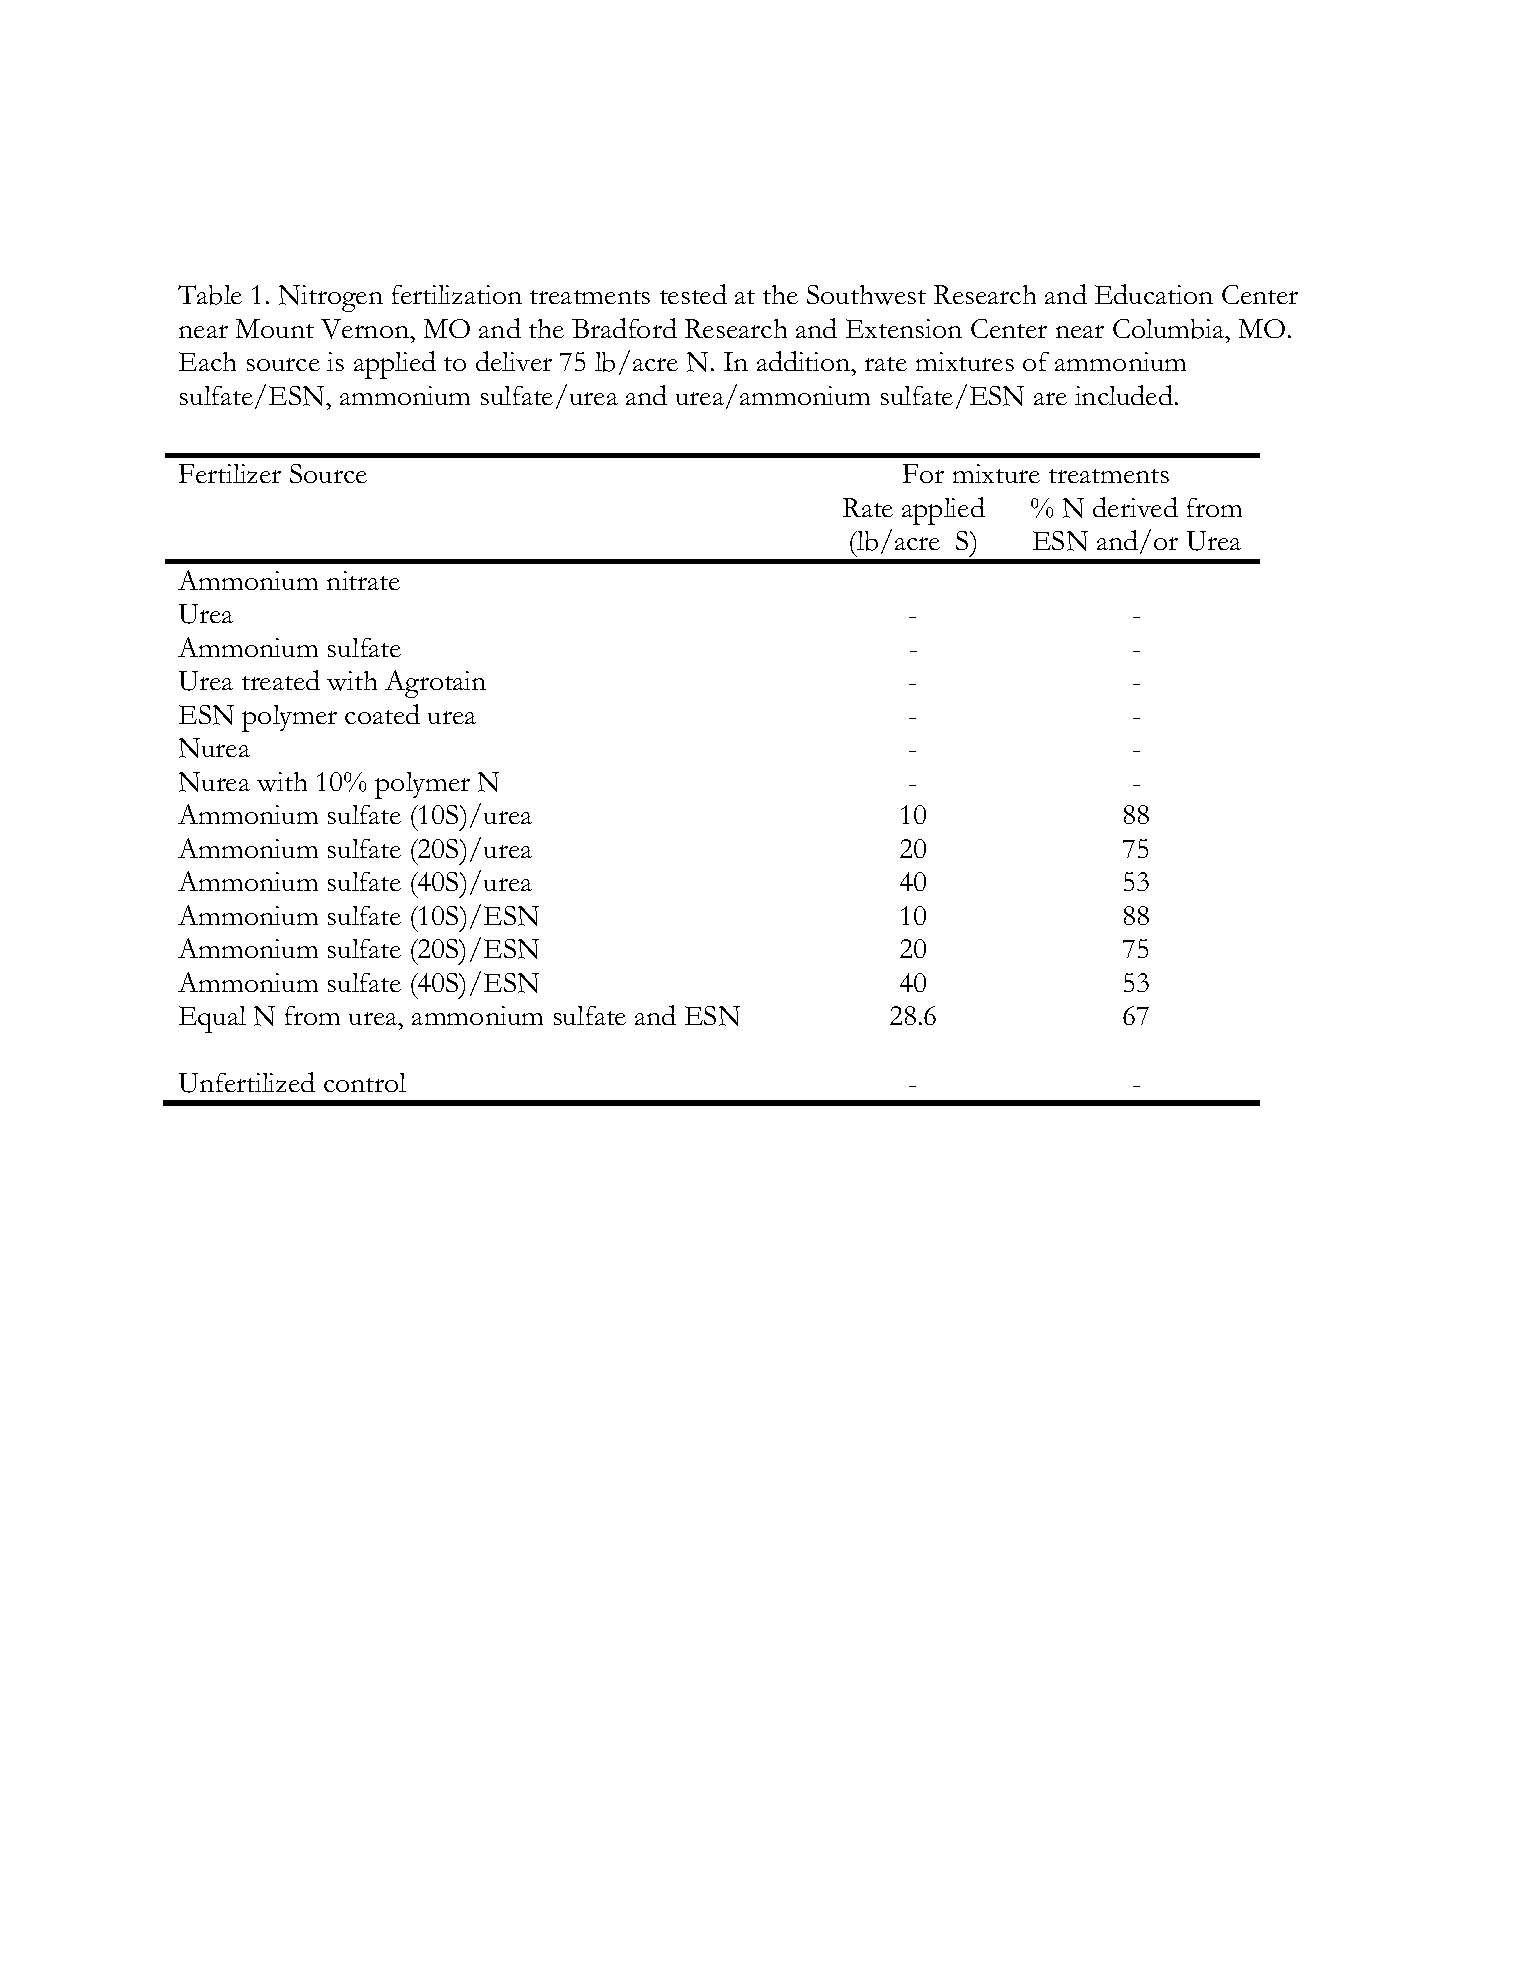  I want to click on Unfertilized, so click(247, 1082).
